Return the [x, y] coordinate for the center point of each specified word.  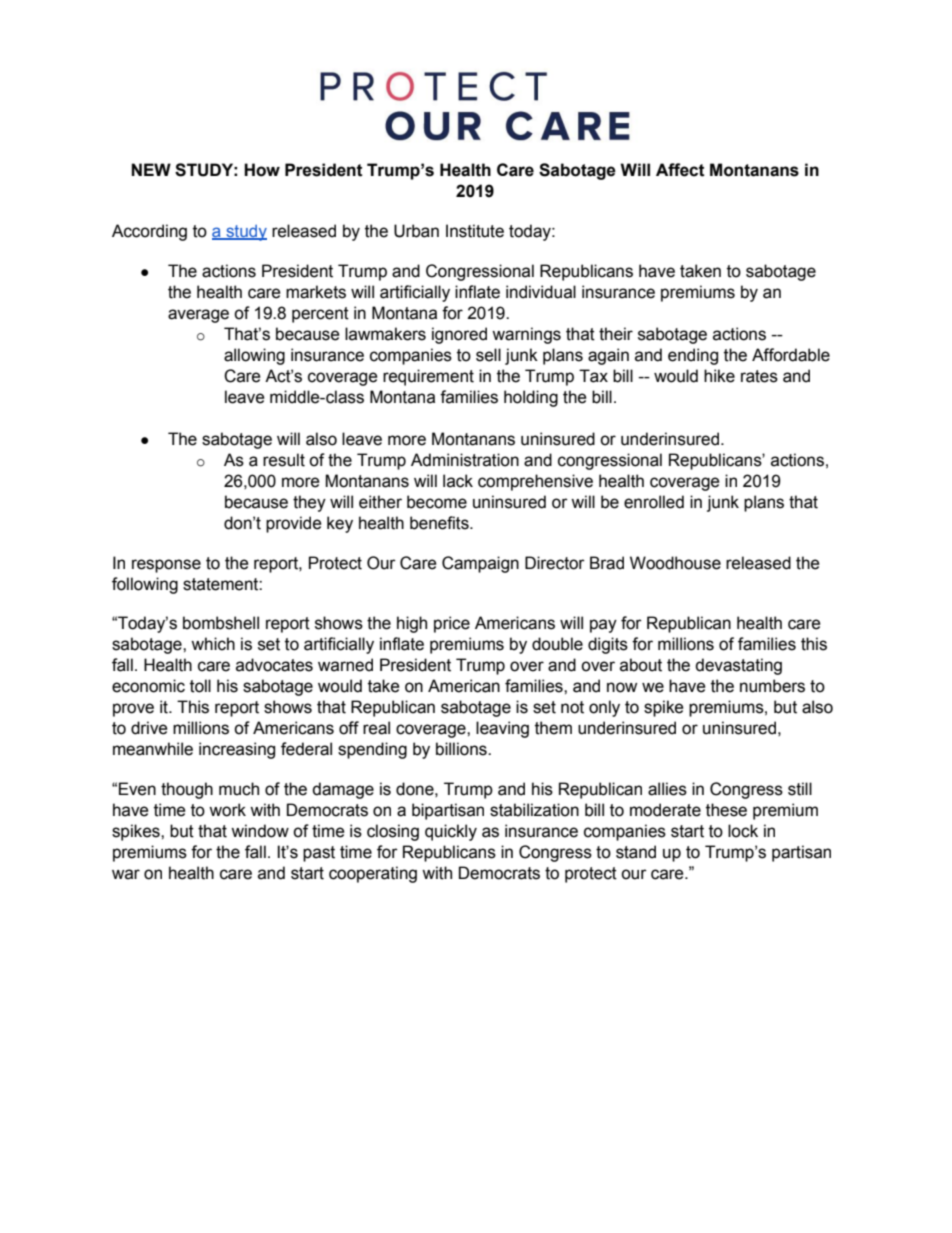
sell [488, 355]
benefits [440, 523]
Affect [680, 170]
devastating [738, 666]
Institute [475, 231]
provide [294, 524]
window [260, 831]
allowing [254, 356]
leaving [502, 729]
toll [200, 686]
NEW [151, 169]
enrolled [654, 502]
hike [719, 376]
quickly [451, 832]
